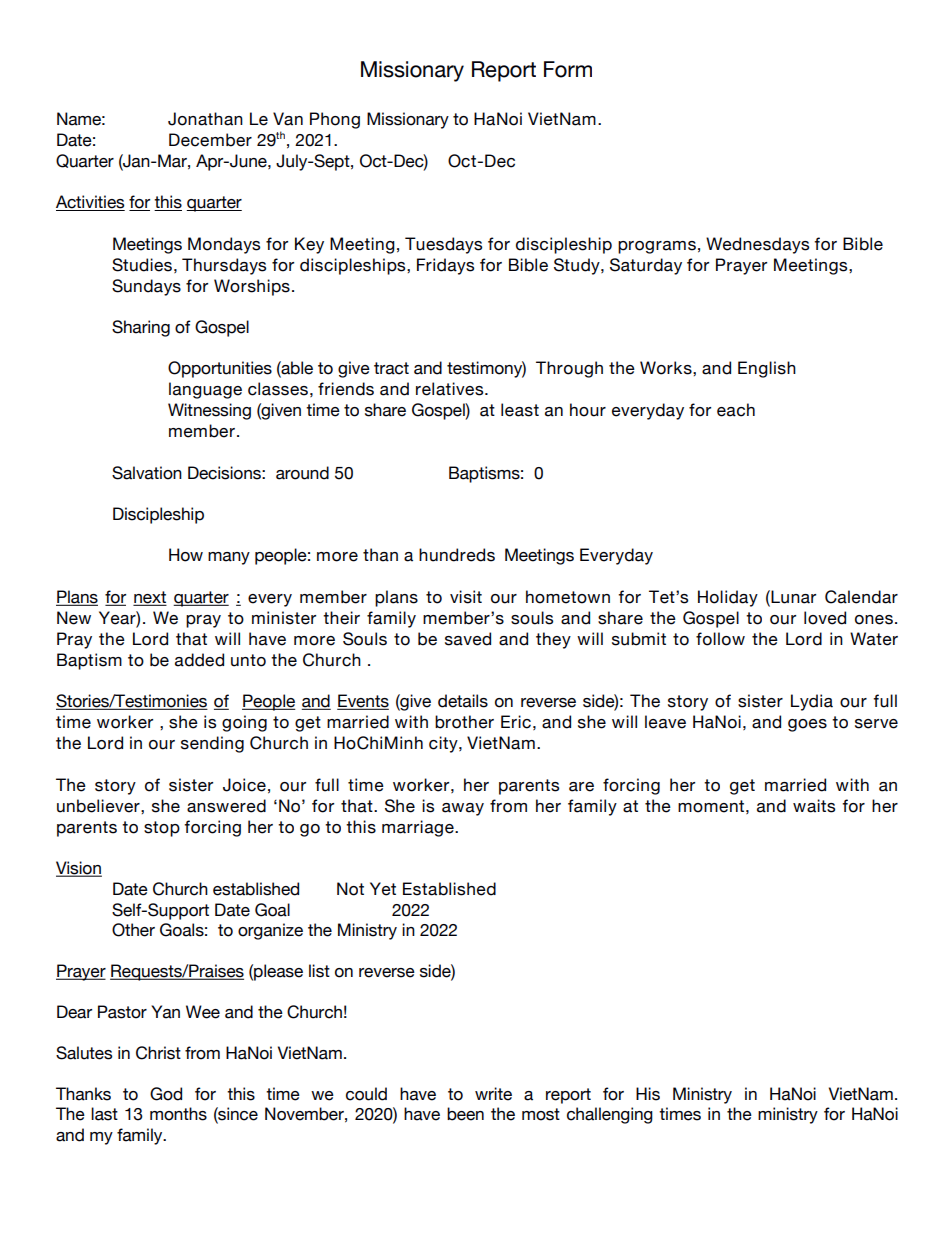 Image resolution: width=952 pixels, height=1233 pixels. What do you see at coordinates (610, 1115) in the document?
I see `challenging` at bounding box center [610, 1115].
